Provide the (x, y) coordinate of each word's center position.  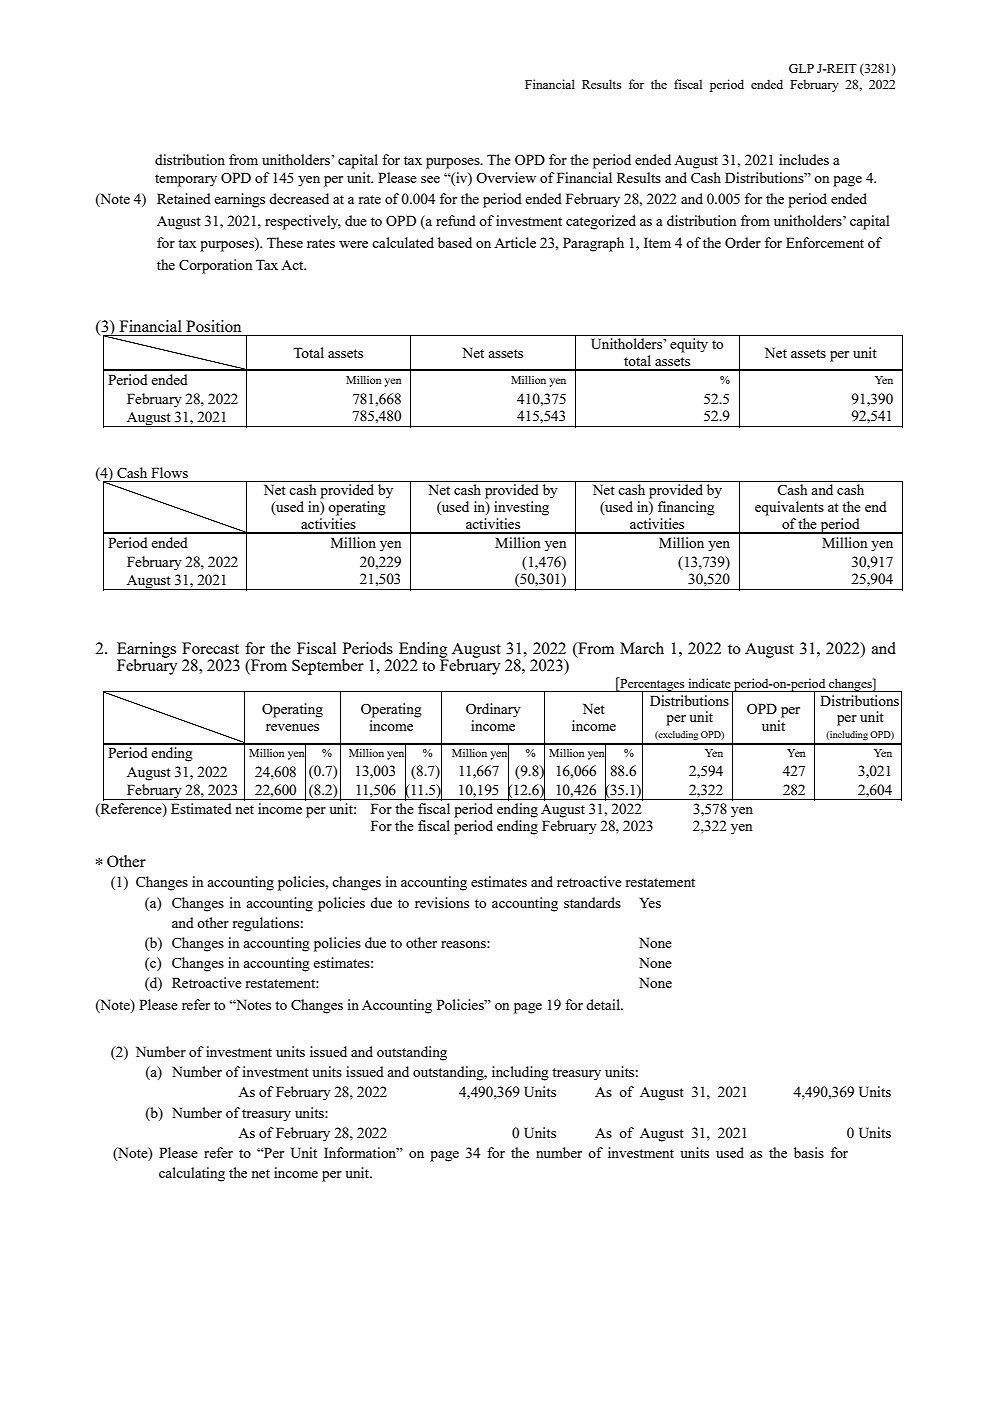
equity (689, 345)
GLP (801, 68)
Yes (650, 902)
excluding (677, 736)
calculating (192, 1174)
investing (521, 508)
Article (515, 242)
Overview (506, 177)
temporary (186, 180)
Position (213, 326)
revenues (292, 727)
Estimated (201, 808)
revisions (442, 902)
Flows (169, 472)
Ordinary (493, 710)
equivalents (789, 508)
